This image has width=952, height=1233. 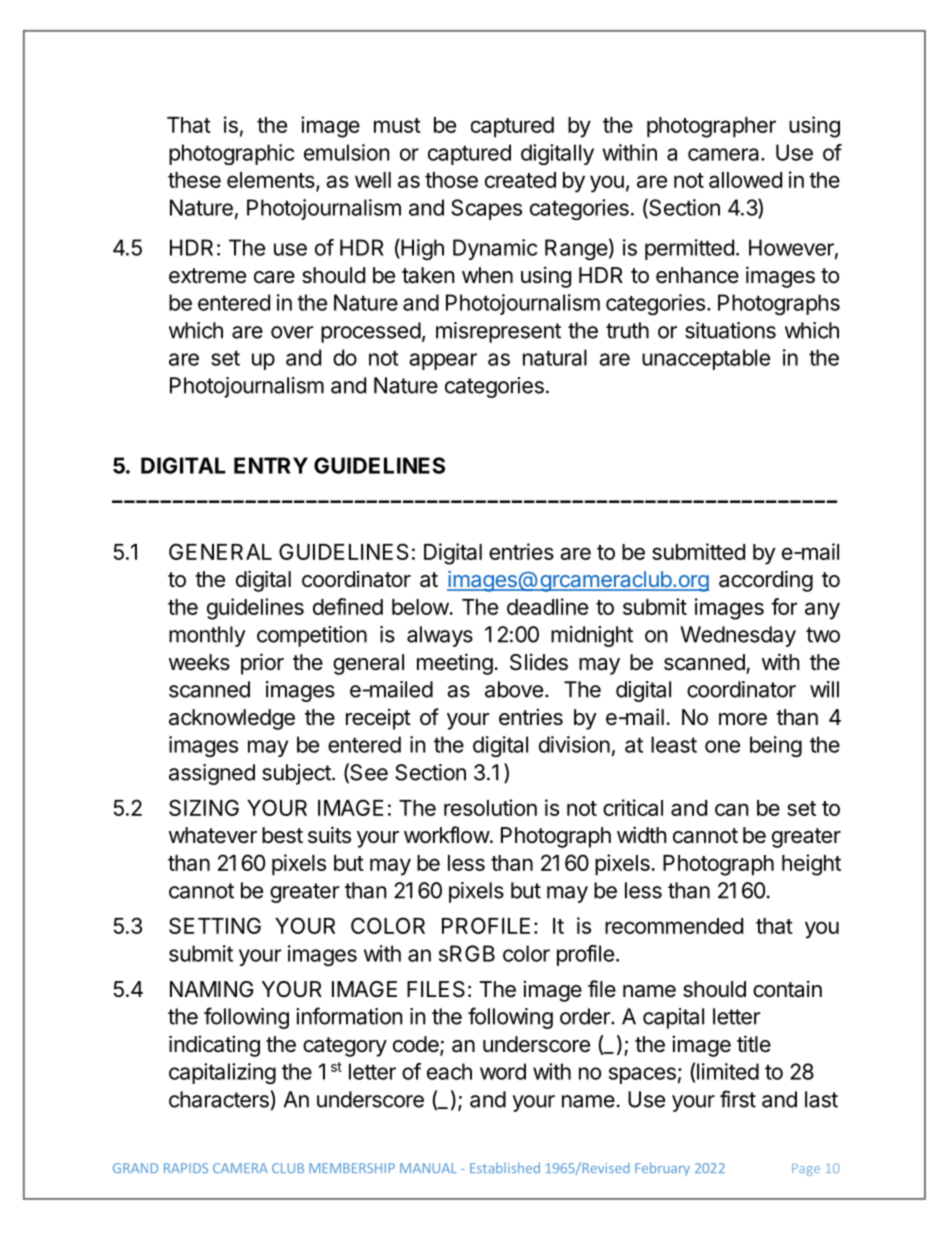 What do you see at coordinates (194, 180) in the image?
I see `these` at bounding box center [194, 180].
